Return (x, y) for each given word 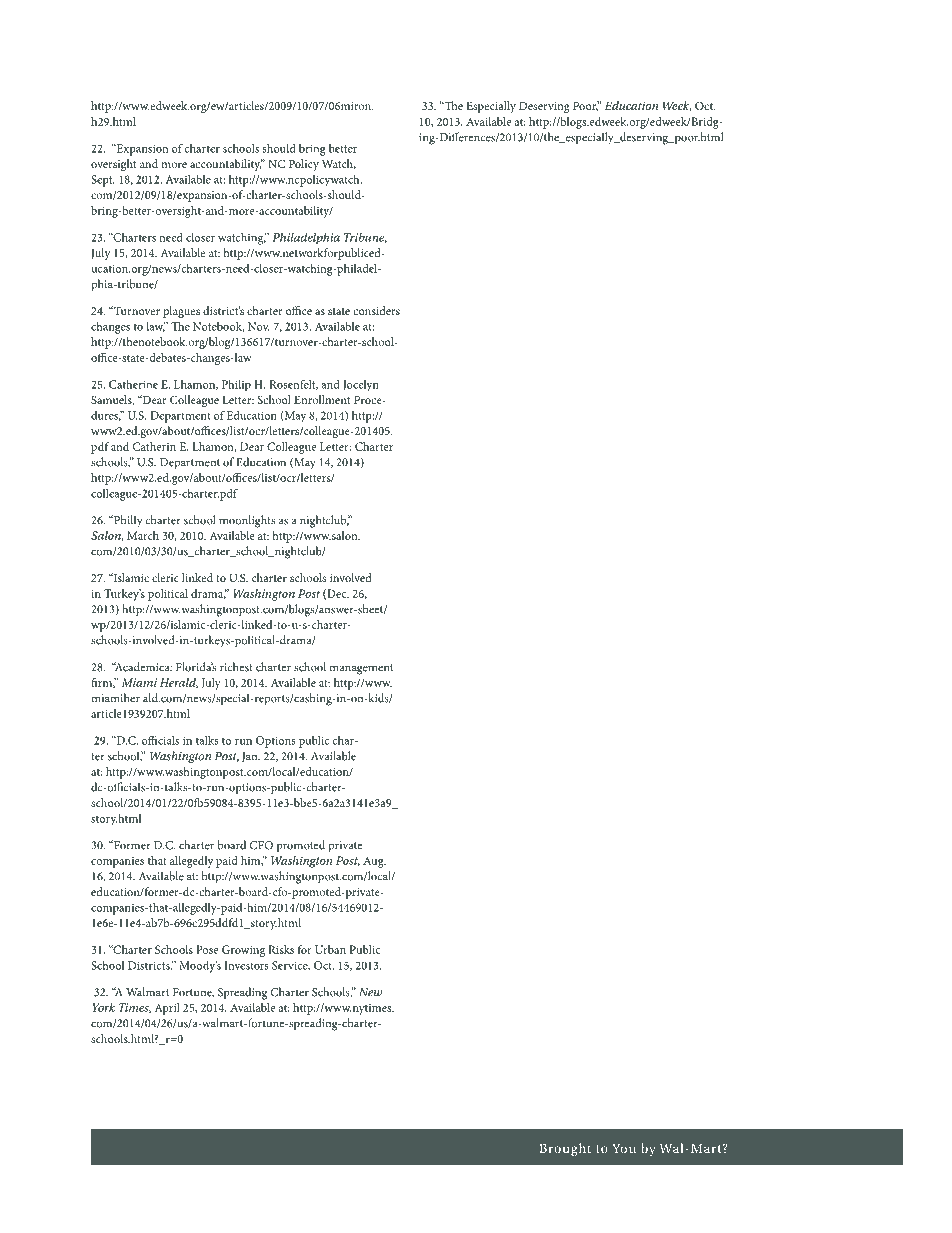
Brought (565, 1149)
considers (376, 310)
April (167, 1009)
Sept (103, 181)
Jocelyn (361, 386)
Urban (330, 949)
